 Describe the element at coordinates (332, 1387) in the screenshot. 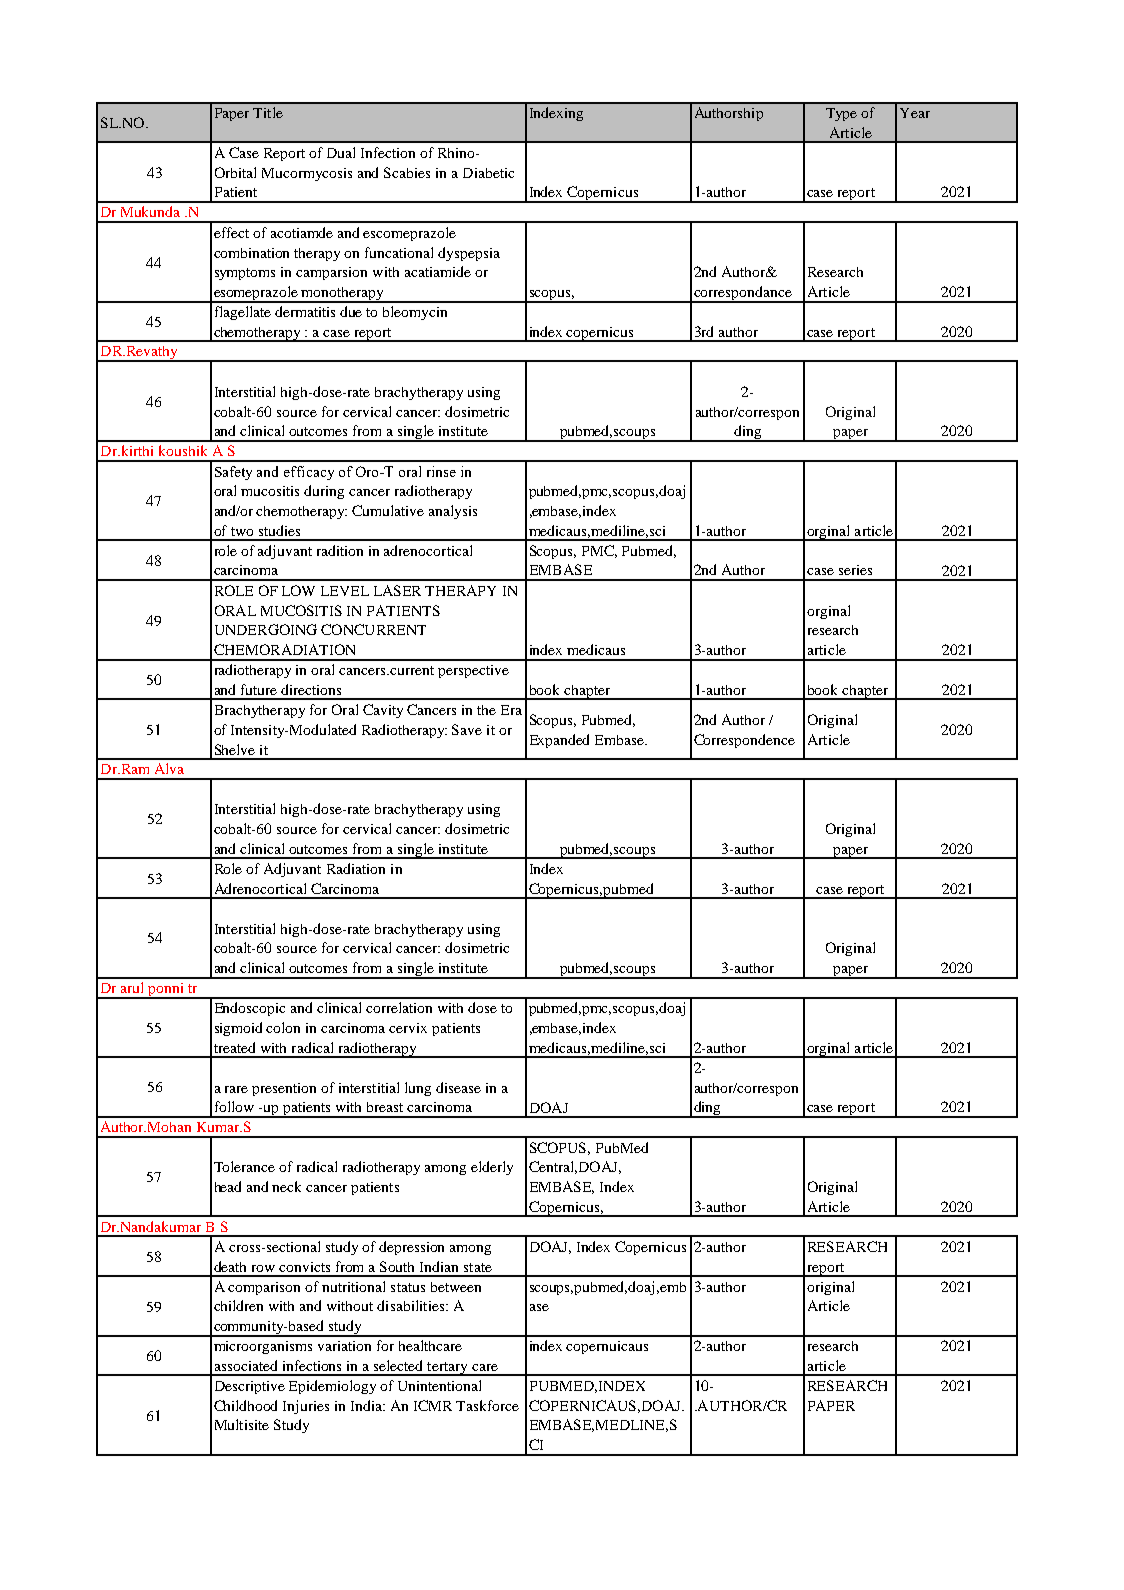

I see `Epidemiology` at that location.
